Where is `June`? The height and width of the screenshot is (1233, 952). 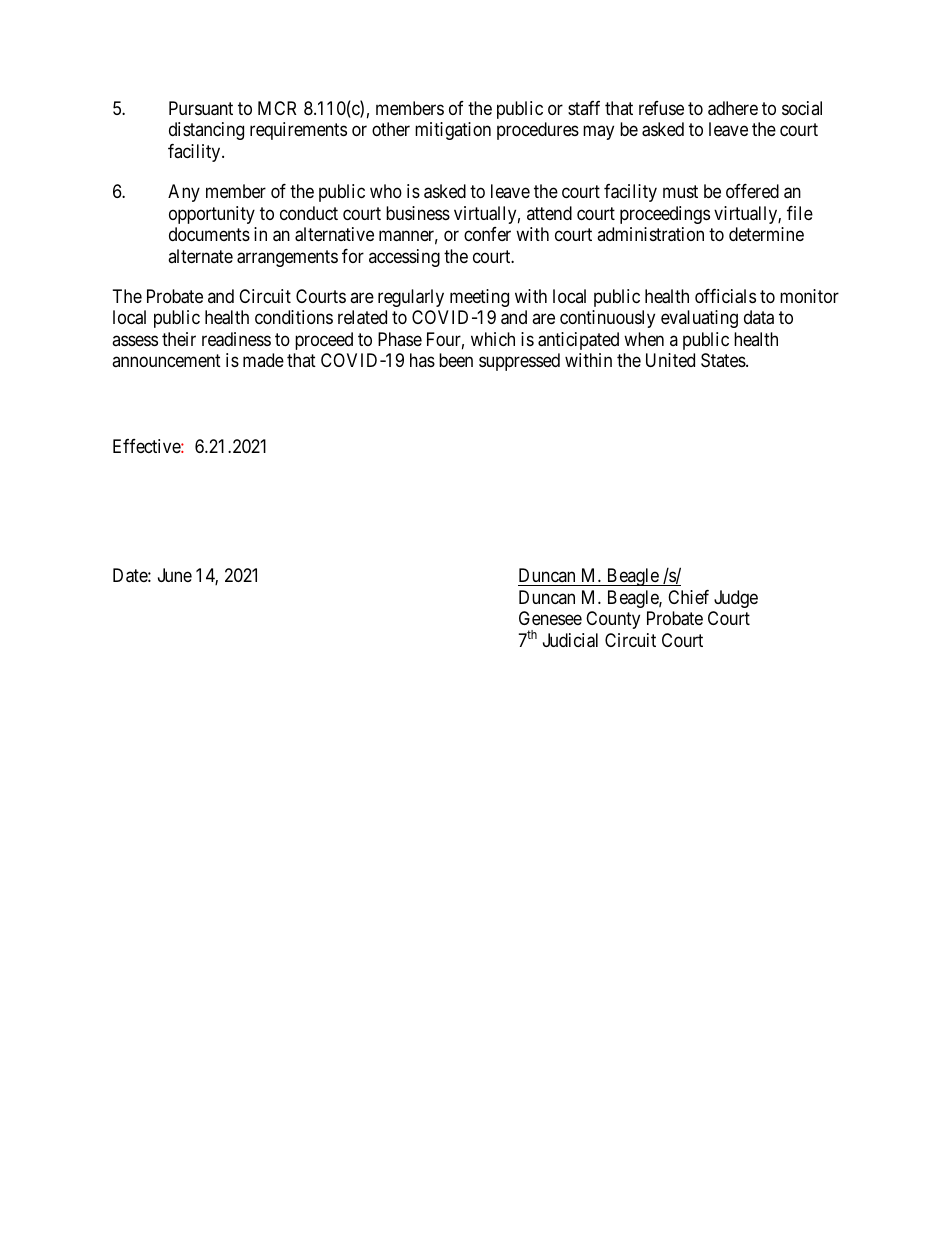
June is located at coordinates (175, 575).
